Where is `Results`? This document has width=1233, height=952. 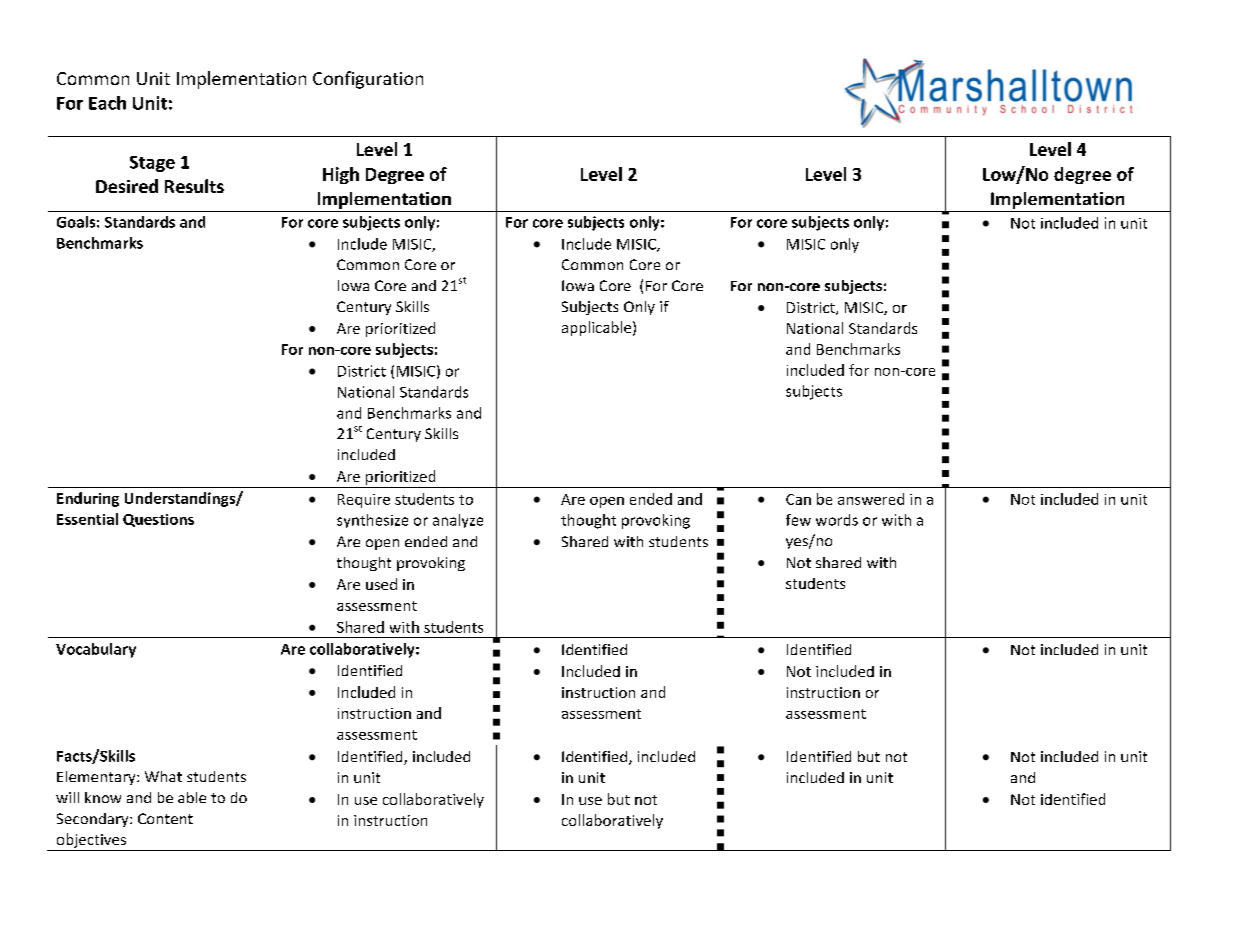 Results is located at coordinates (194, 186).
